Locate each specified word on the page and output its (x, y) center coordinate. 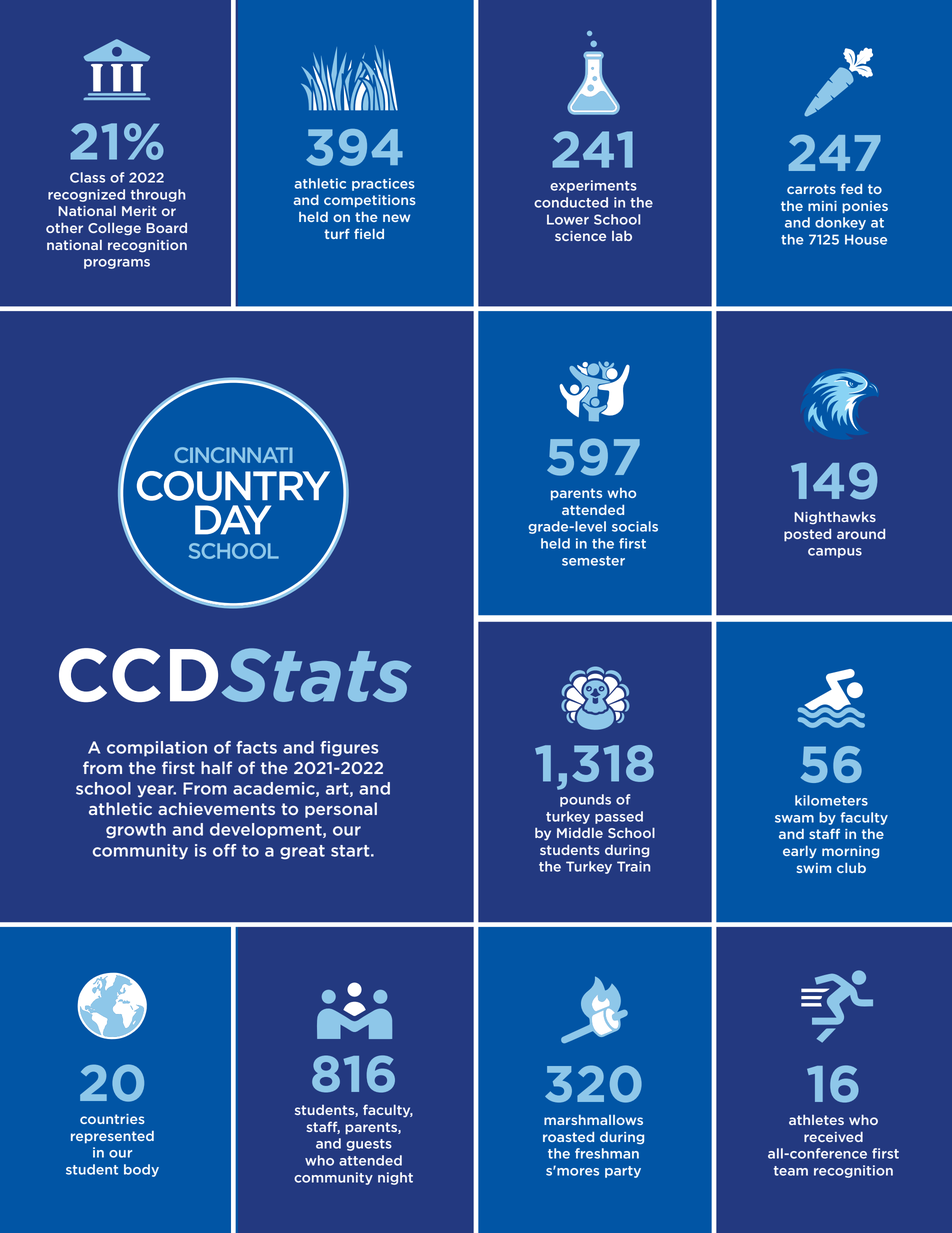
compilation (157, 749)
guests (369, 1145)
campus (835, 553)
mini (822, 206)
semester (593, 561)
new (396, 218)
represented (112, 1137)
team (791, 1171)
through (158, 195)
